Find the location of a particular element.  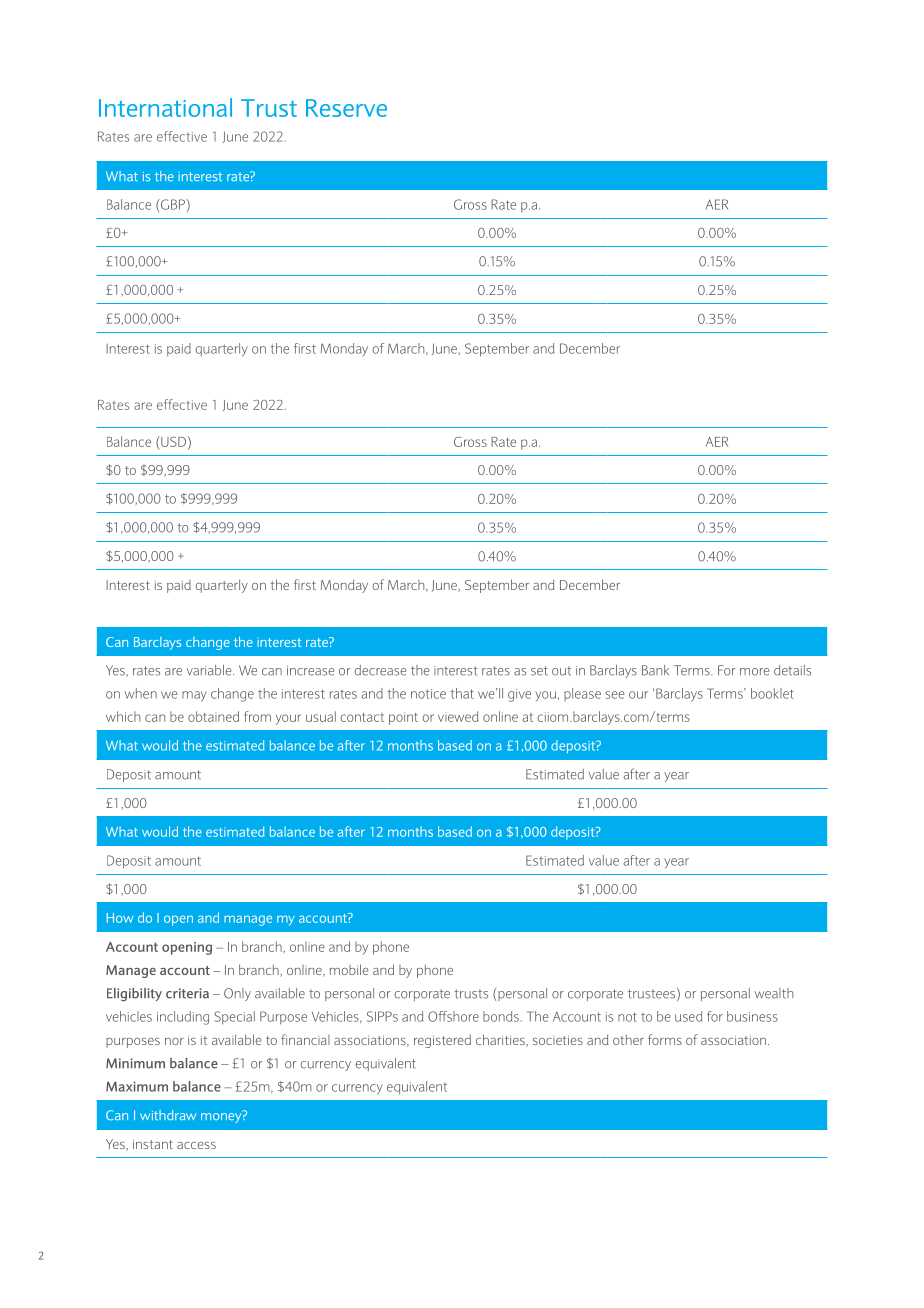

USD is located at coordinates (172, 441).
